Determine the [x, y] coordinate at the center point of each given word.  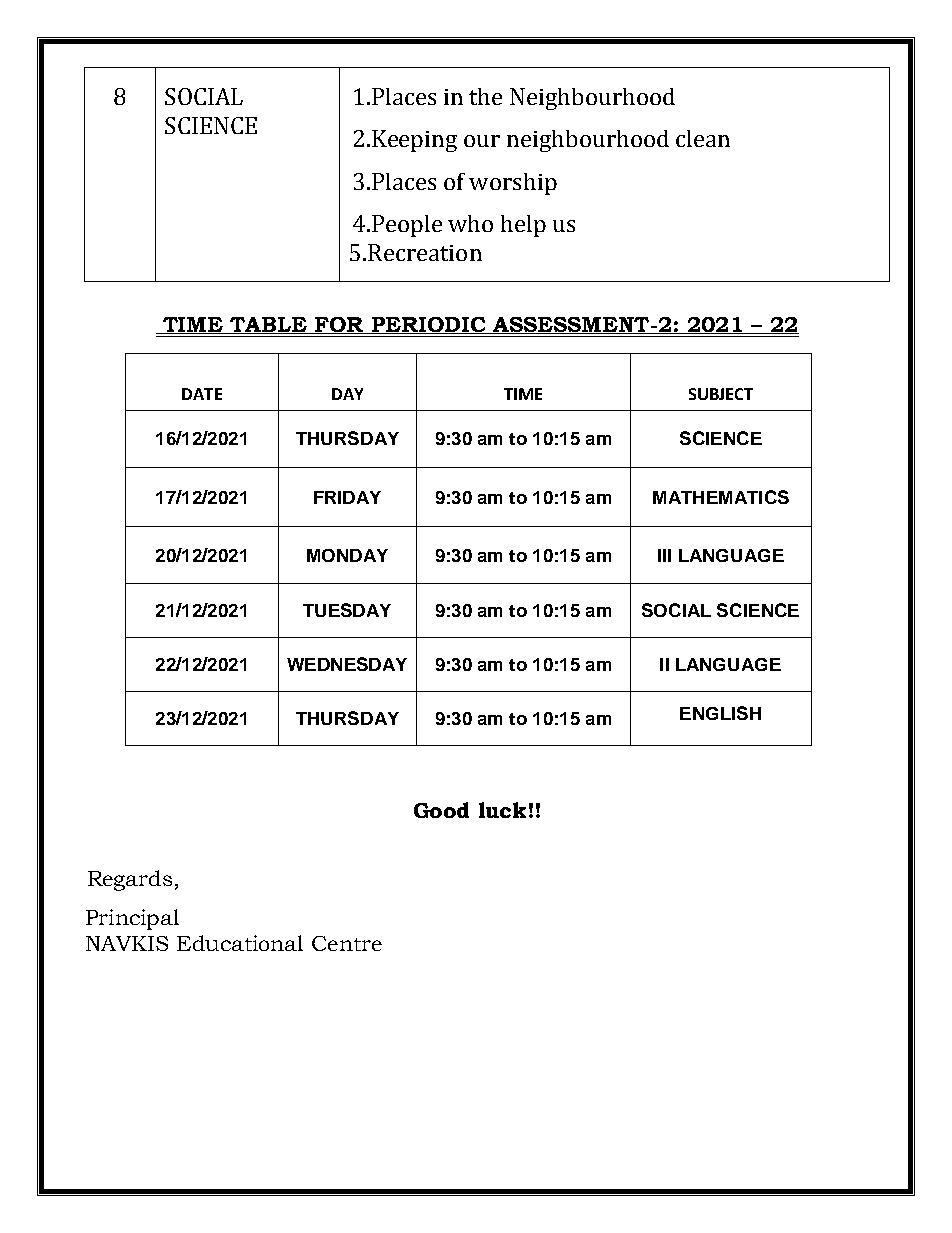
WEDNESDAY [347, 664]
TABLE [268, 325]
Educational [240, 943]
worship [513, 184]
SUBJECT [721, 394]
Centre [347, 943]
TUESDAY [347, 610]
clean [703, 138]
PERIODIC [428, 325]
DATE [202, 394]
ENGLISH [720, 713]
